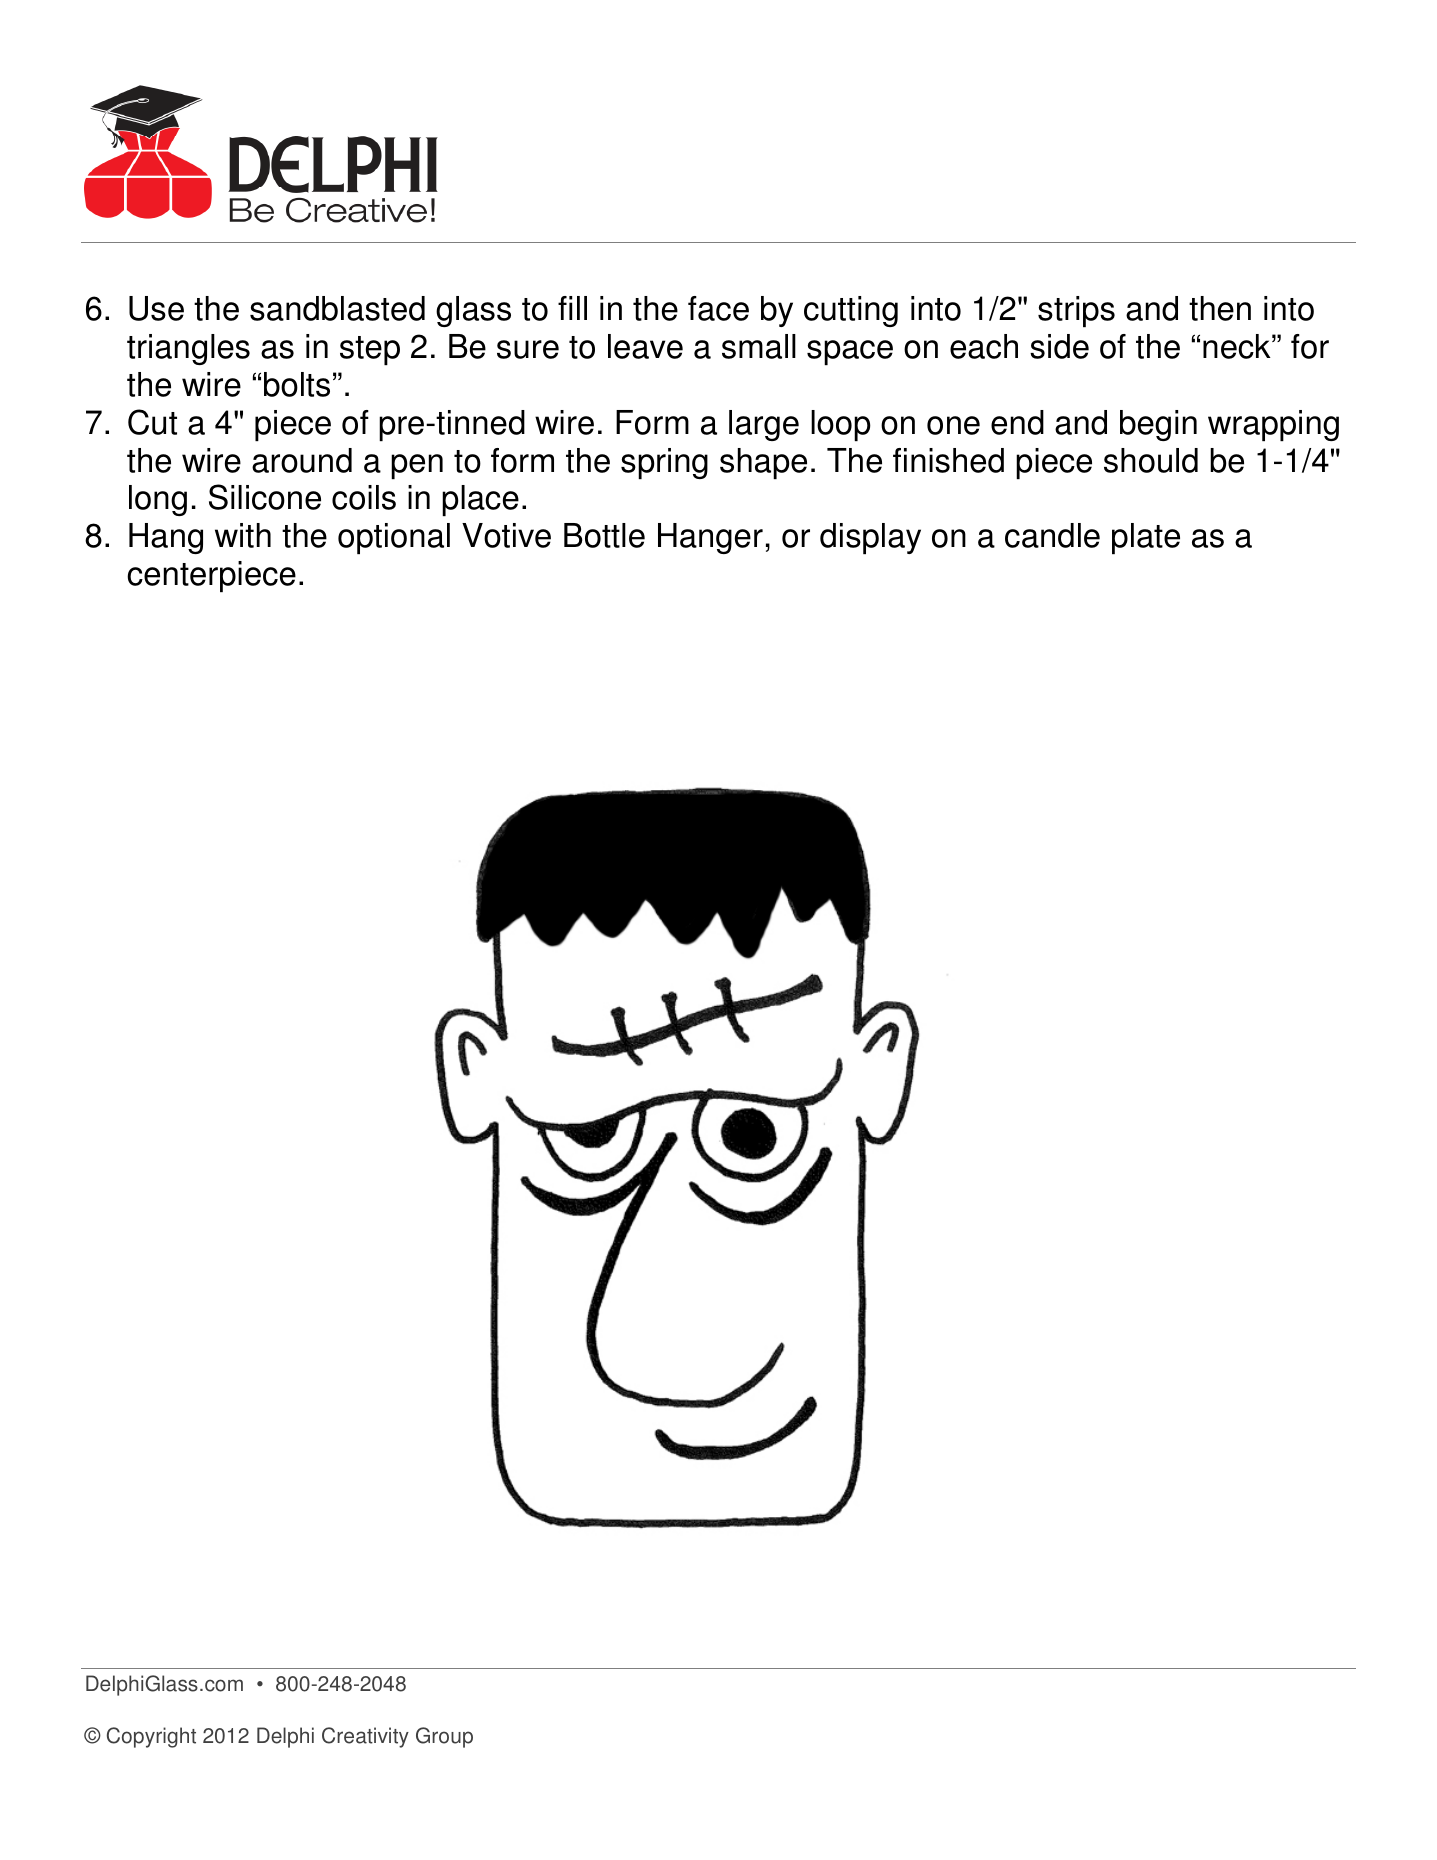 The image size is (1437, 1860). Describe the element at coordinates (1059, 346) in the screenshot. I see `side` at that location.
